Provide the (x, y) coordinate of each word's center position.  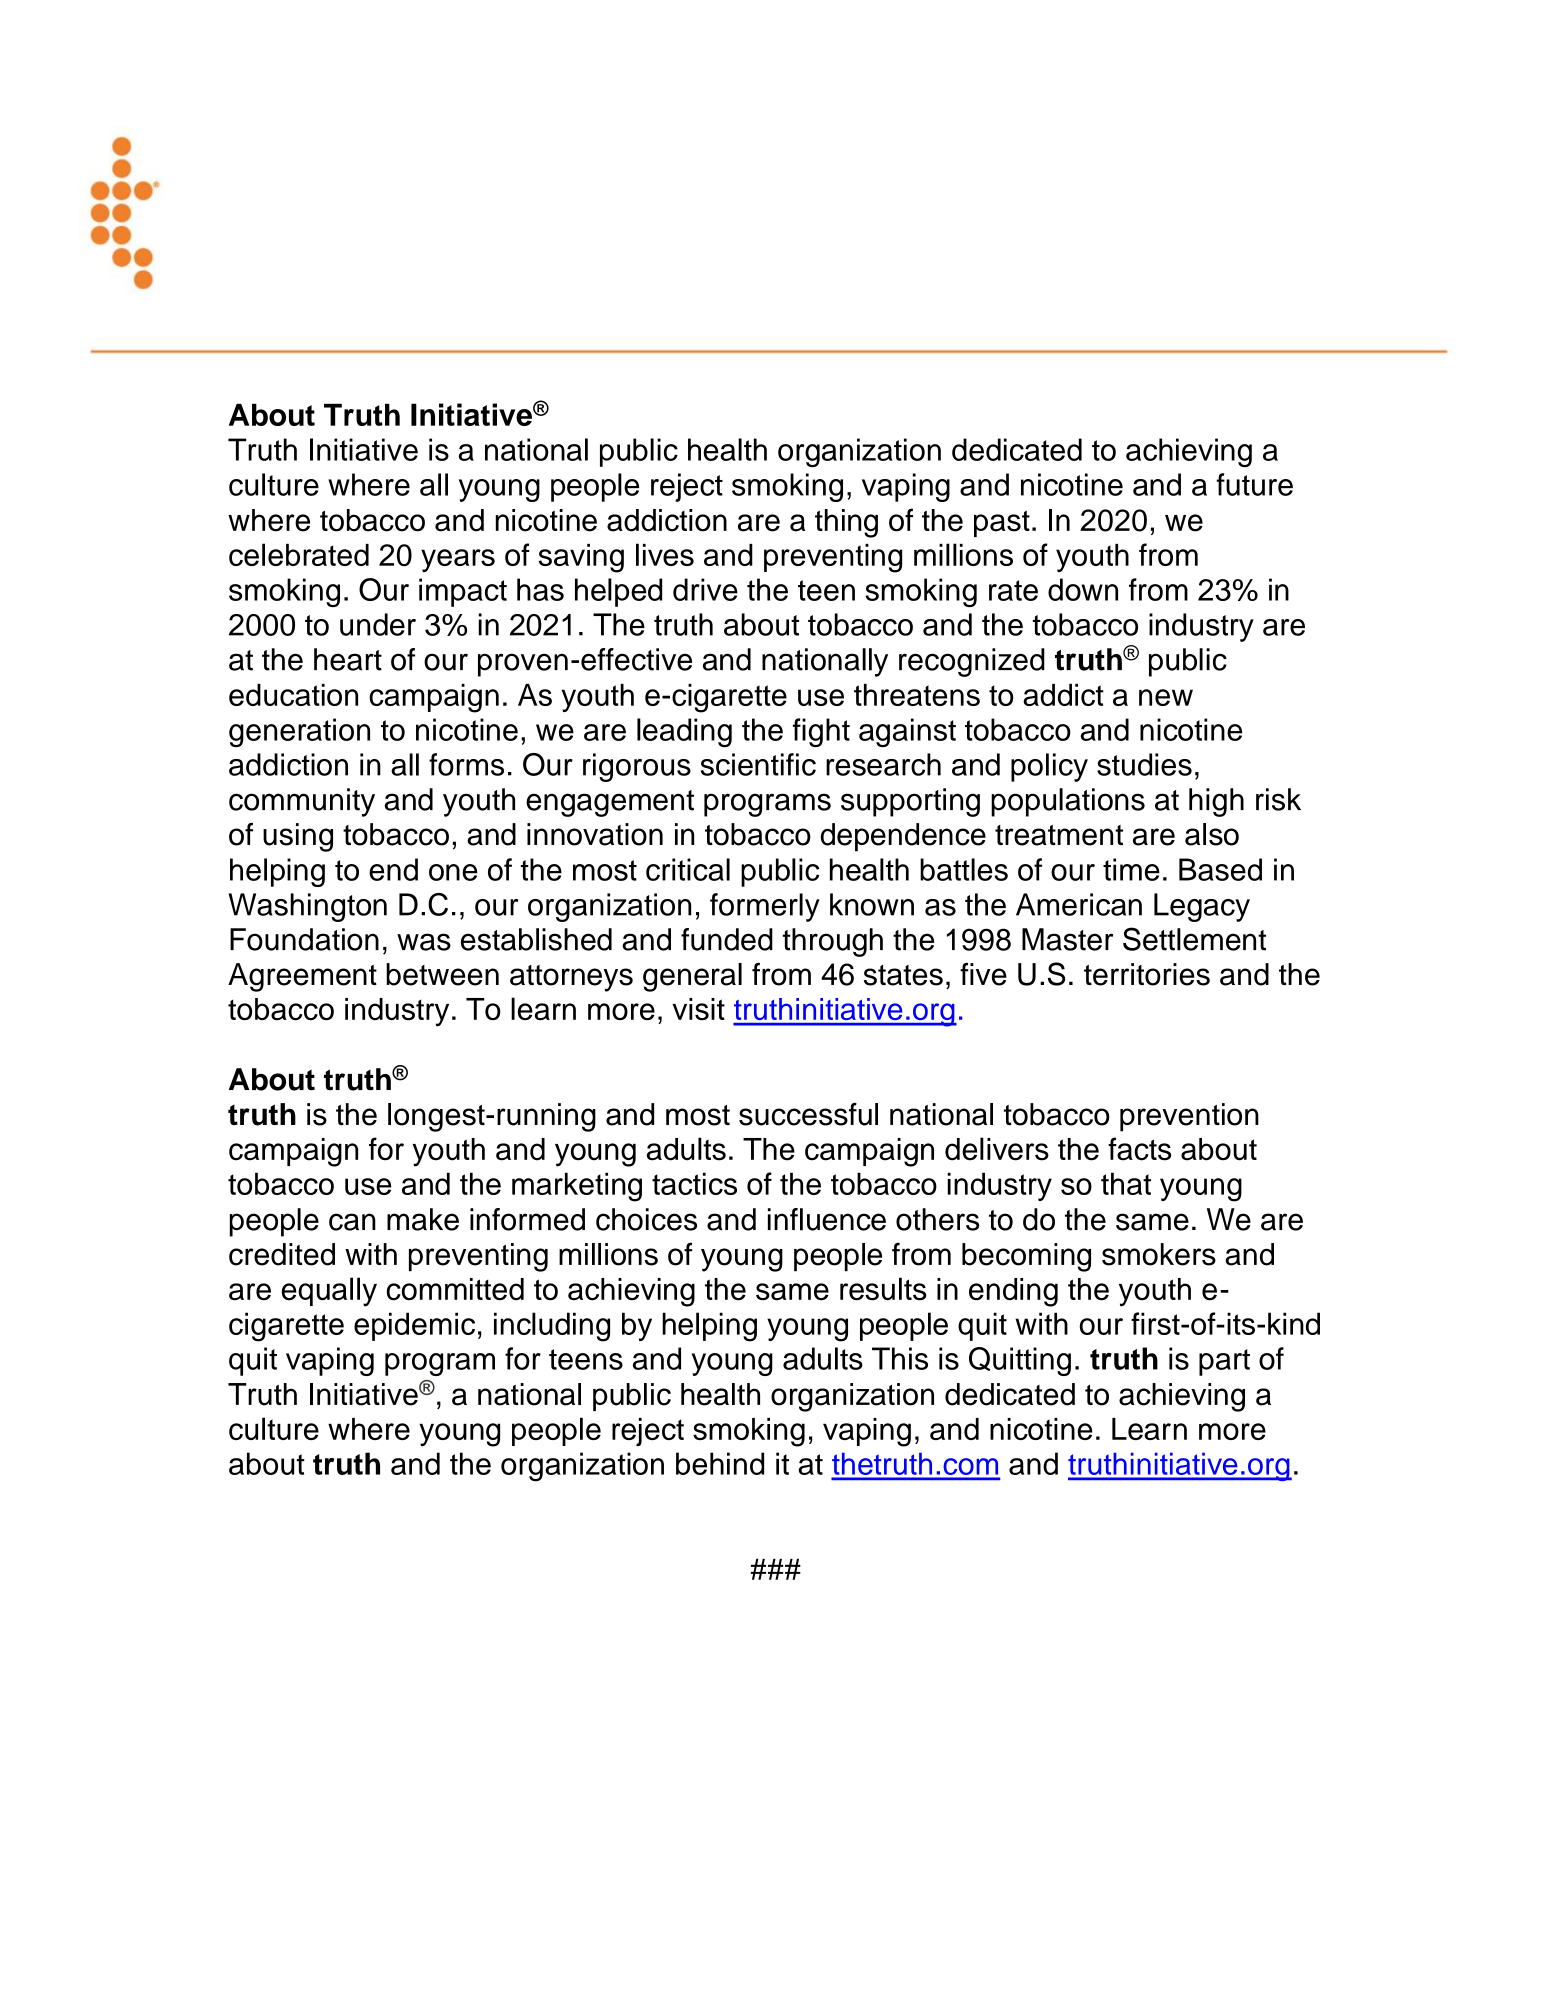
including (552, 1327)
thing (846, 523)
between (442, 974)
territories (1147, 974)
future (1255, 484)
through (833, 942)
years (458, 560)
